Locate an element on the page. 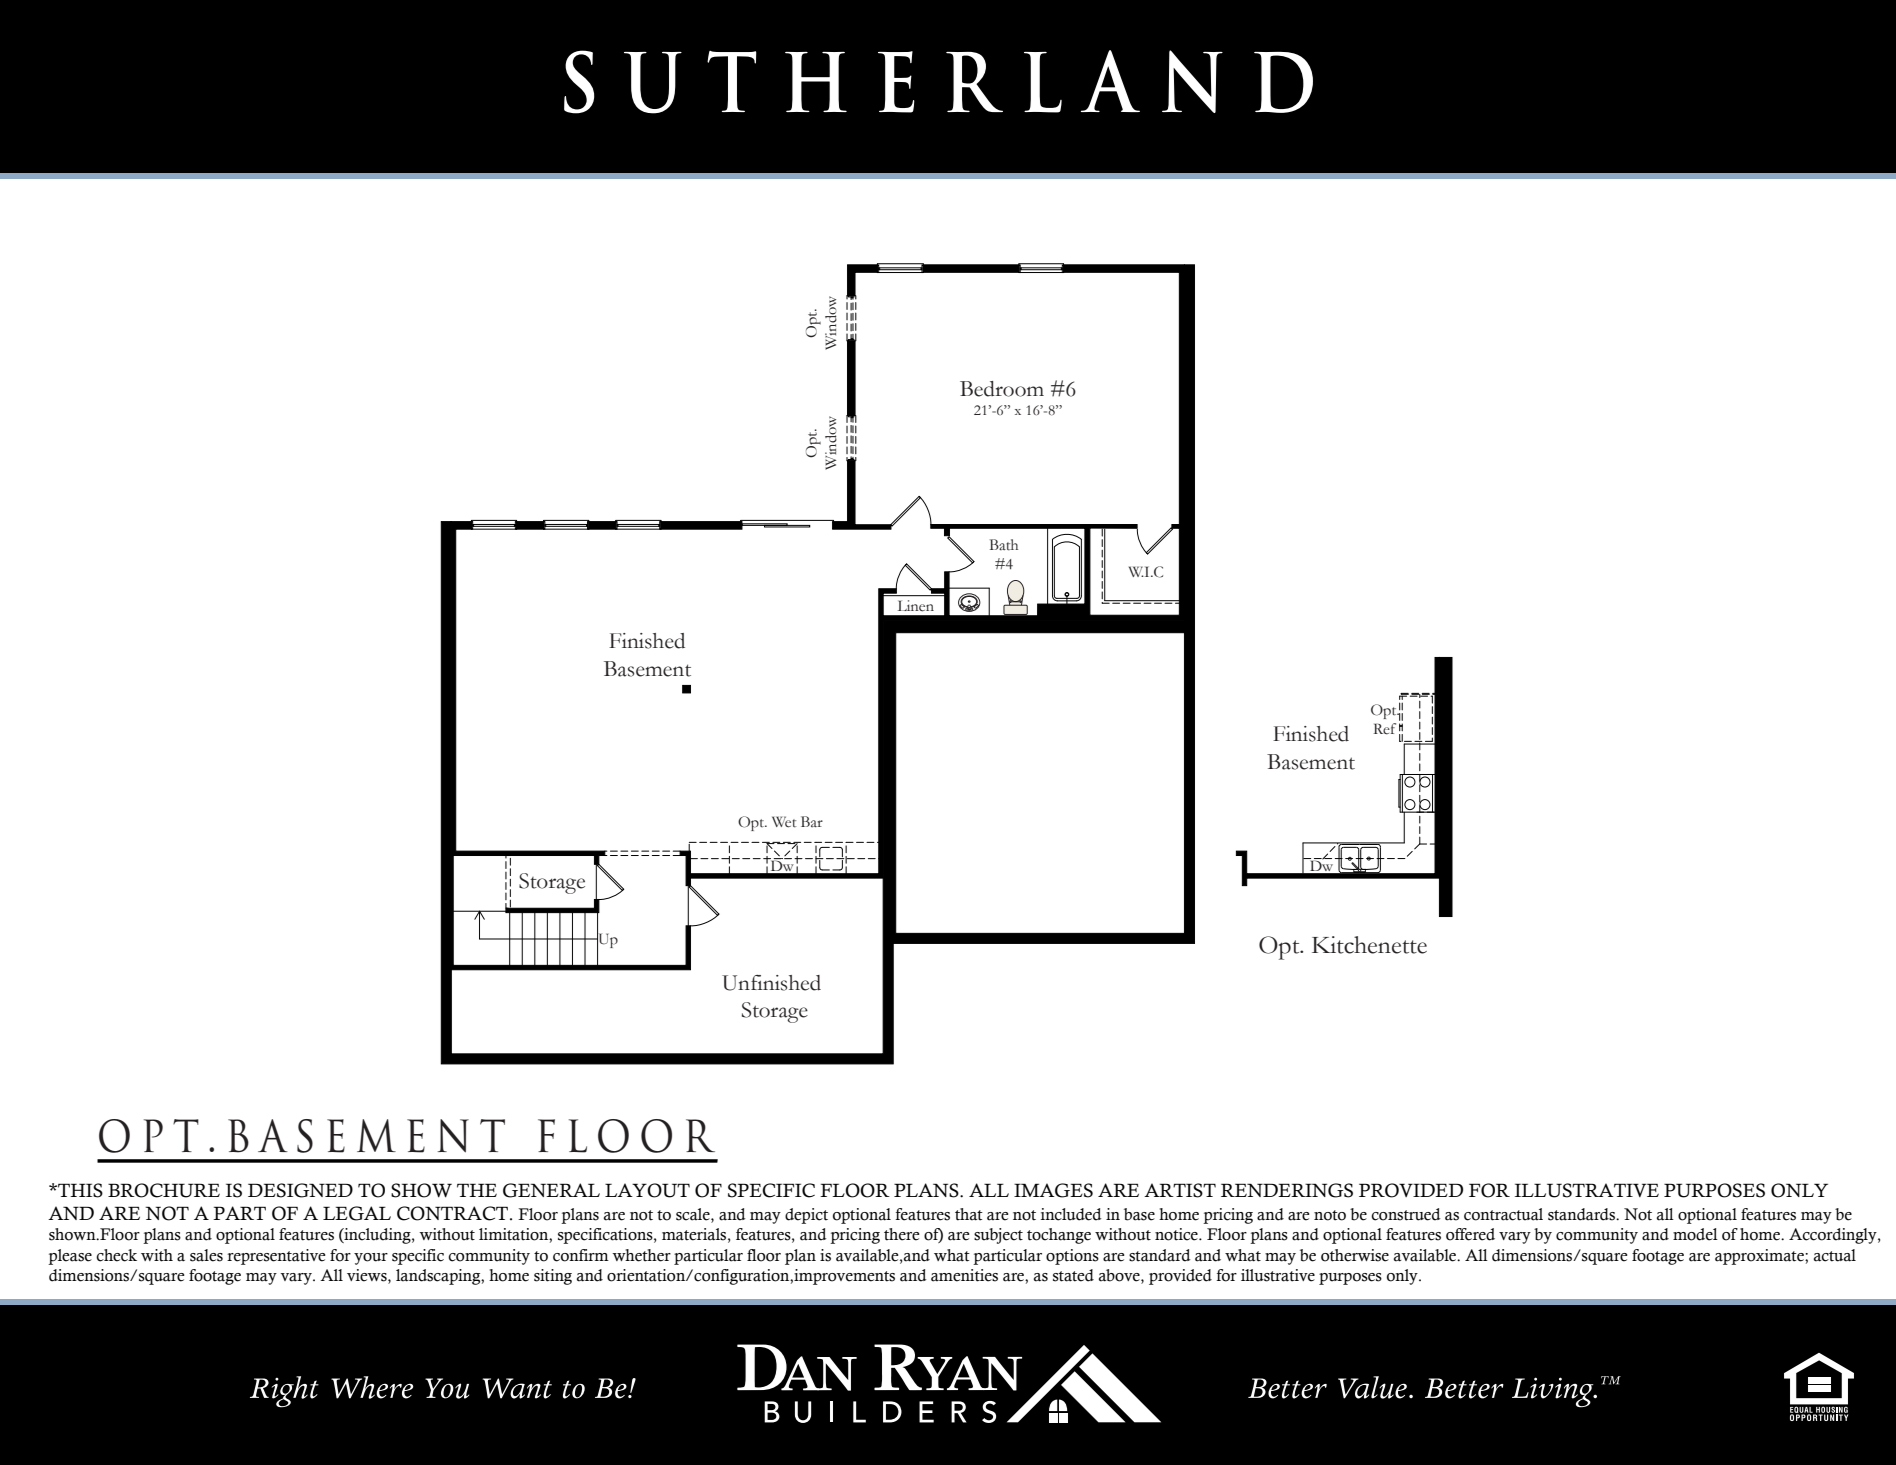  RENDERINGS is located at coordinates (1287, 1190).
